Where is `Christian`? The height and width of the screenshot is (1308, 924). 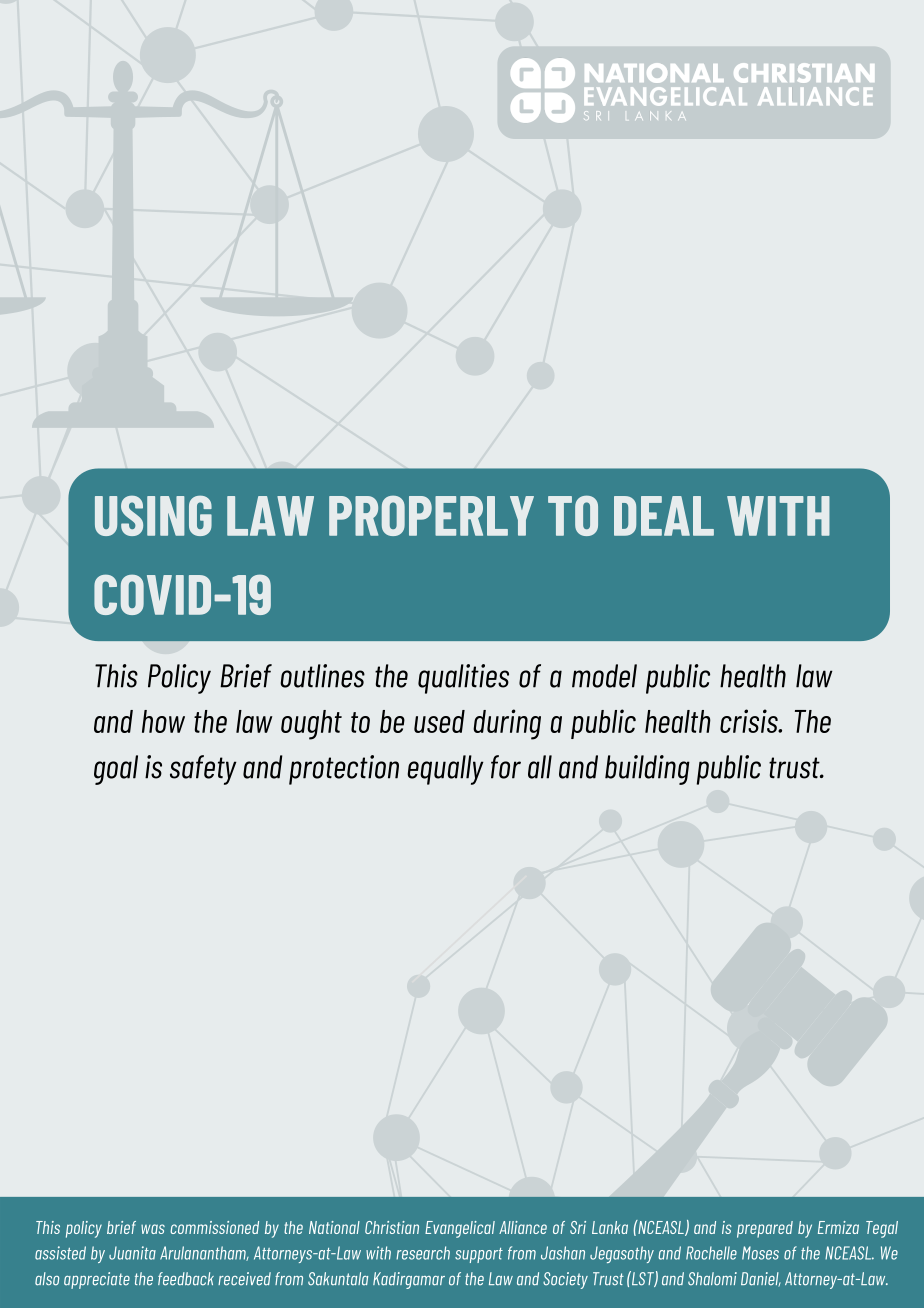 Christian is located at coordinates (392, 1227).
